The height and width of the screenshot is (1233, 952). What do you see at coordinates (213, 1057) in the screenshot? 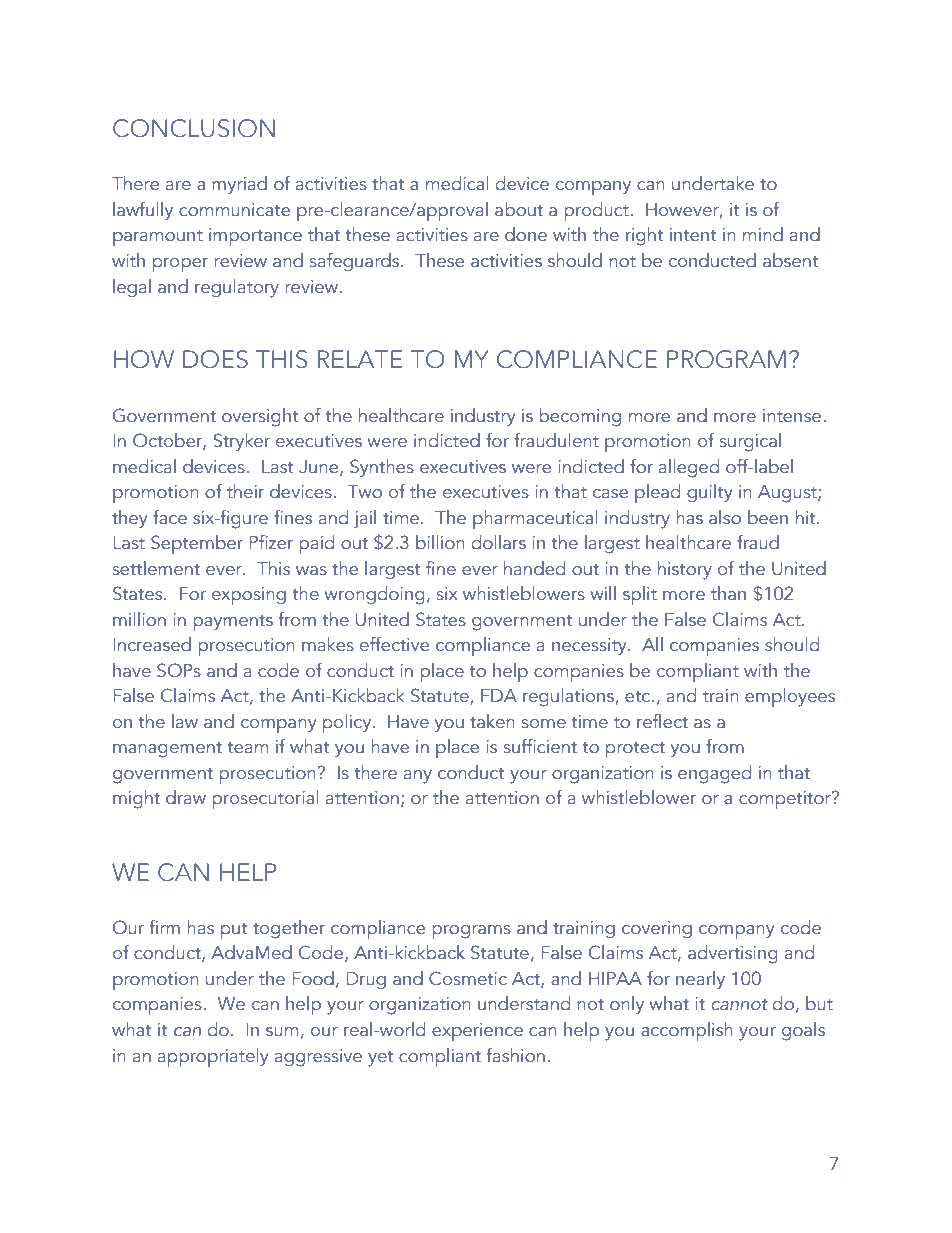
I see `appropriately` at bounding box center [213, 1057].
